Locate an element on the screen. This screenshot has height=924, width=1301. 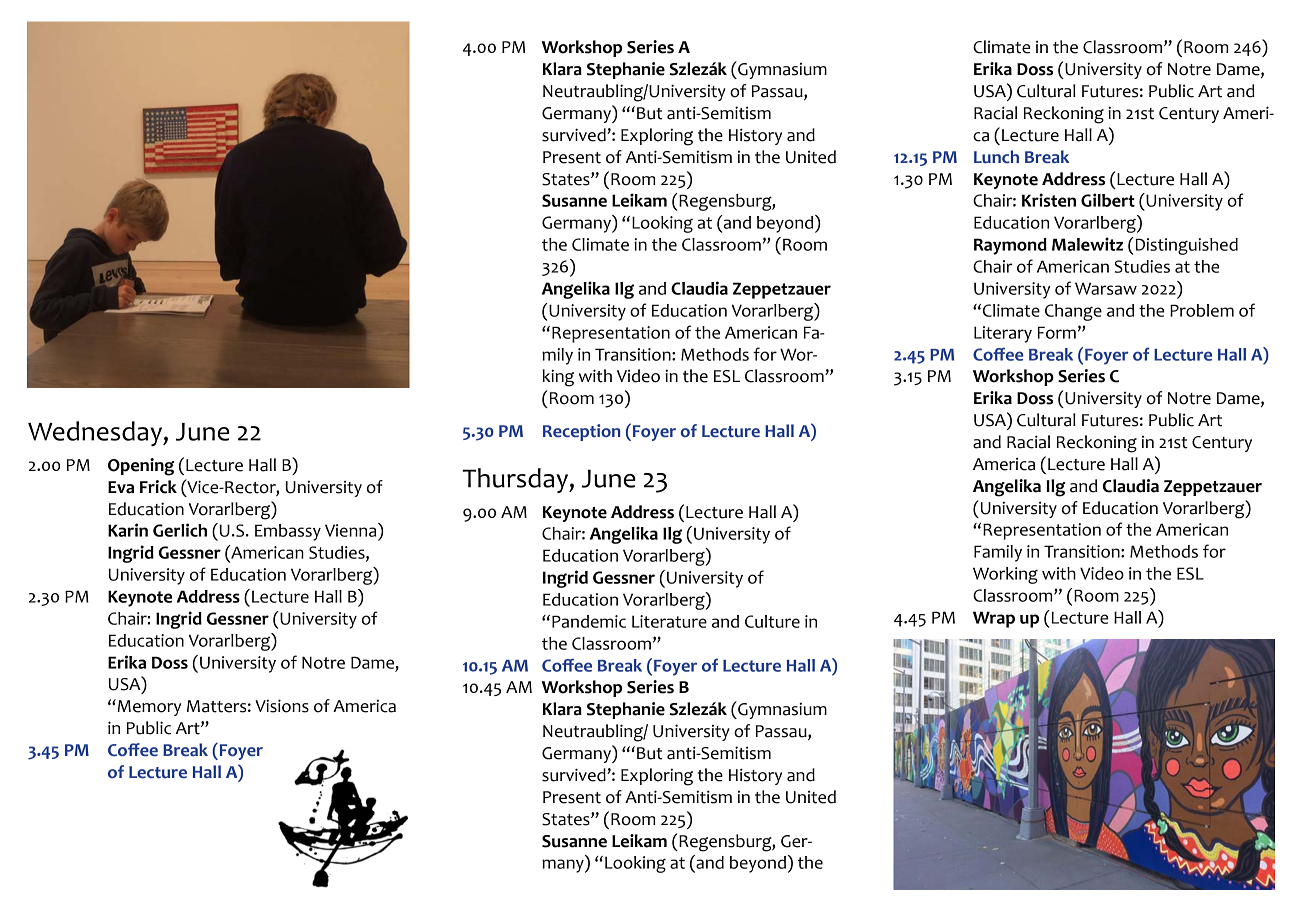
Literary is located at coordinates (1003, 334).
